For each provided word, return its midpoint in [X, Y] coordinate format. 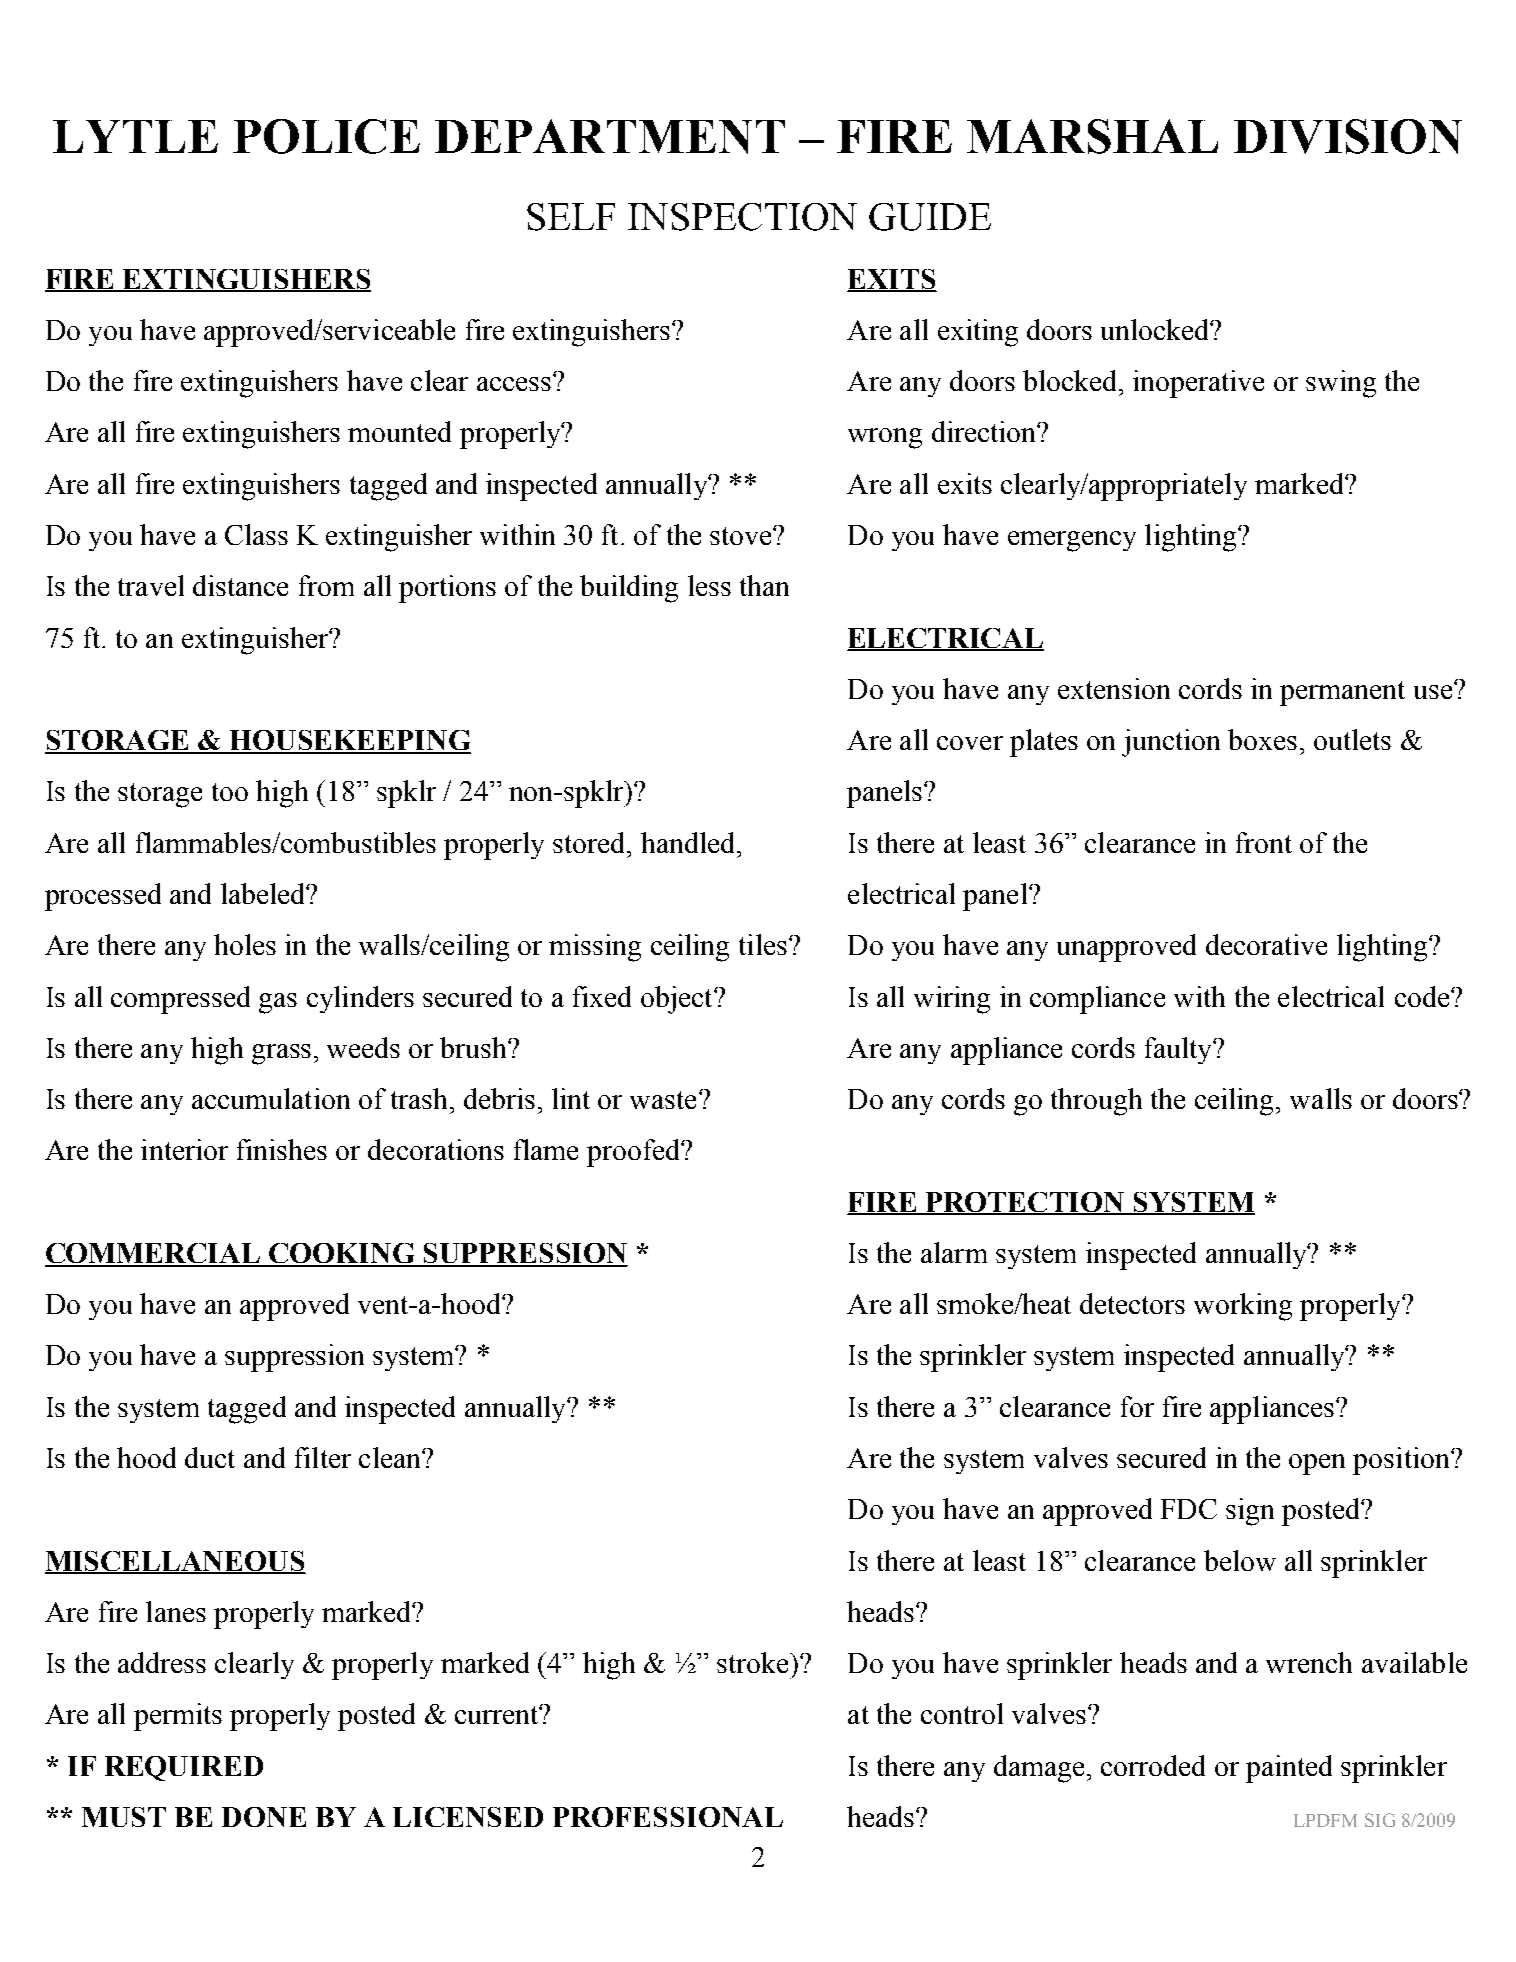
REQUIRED [184, 1768]
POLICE [326, 136]
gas [278, 1003]
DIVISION [1348, 136]
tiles [763, 944]
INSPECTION [742, 217]
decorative [1266, 944]
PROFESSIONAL [668, 1817]
